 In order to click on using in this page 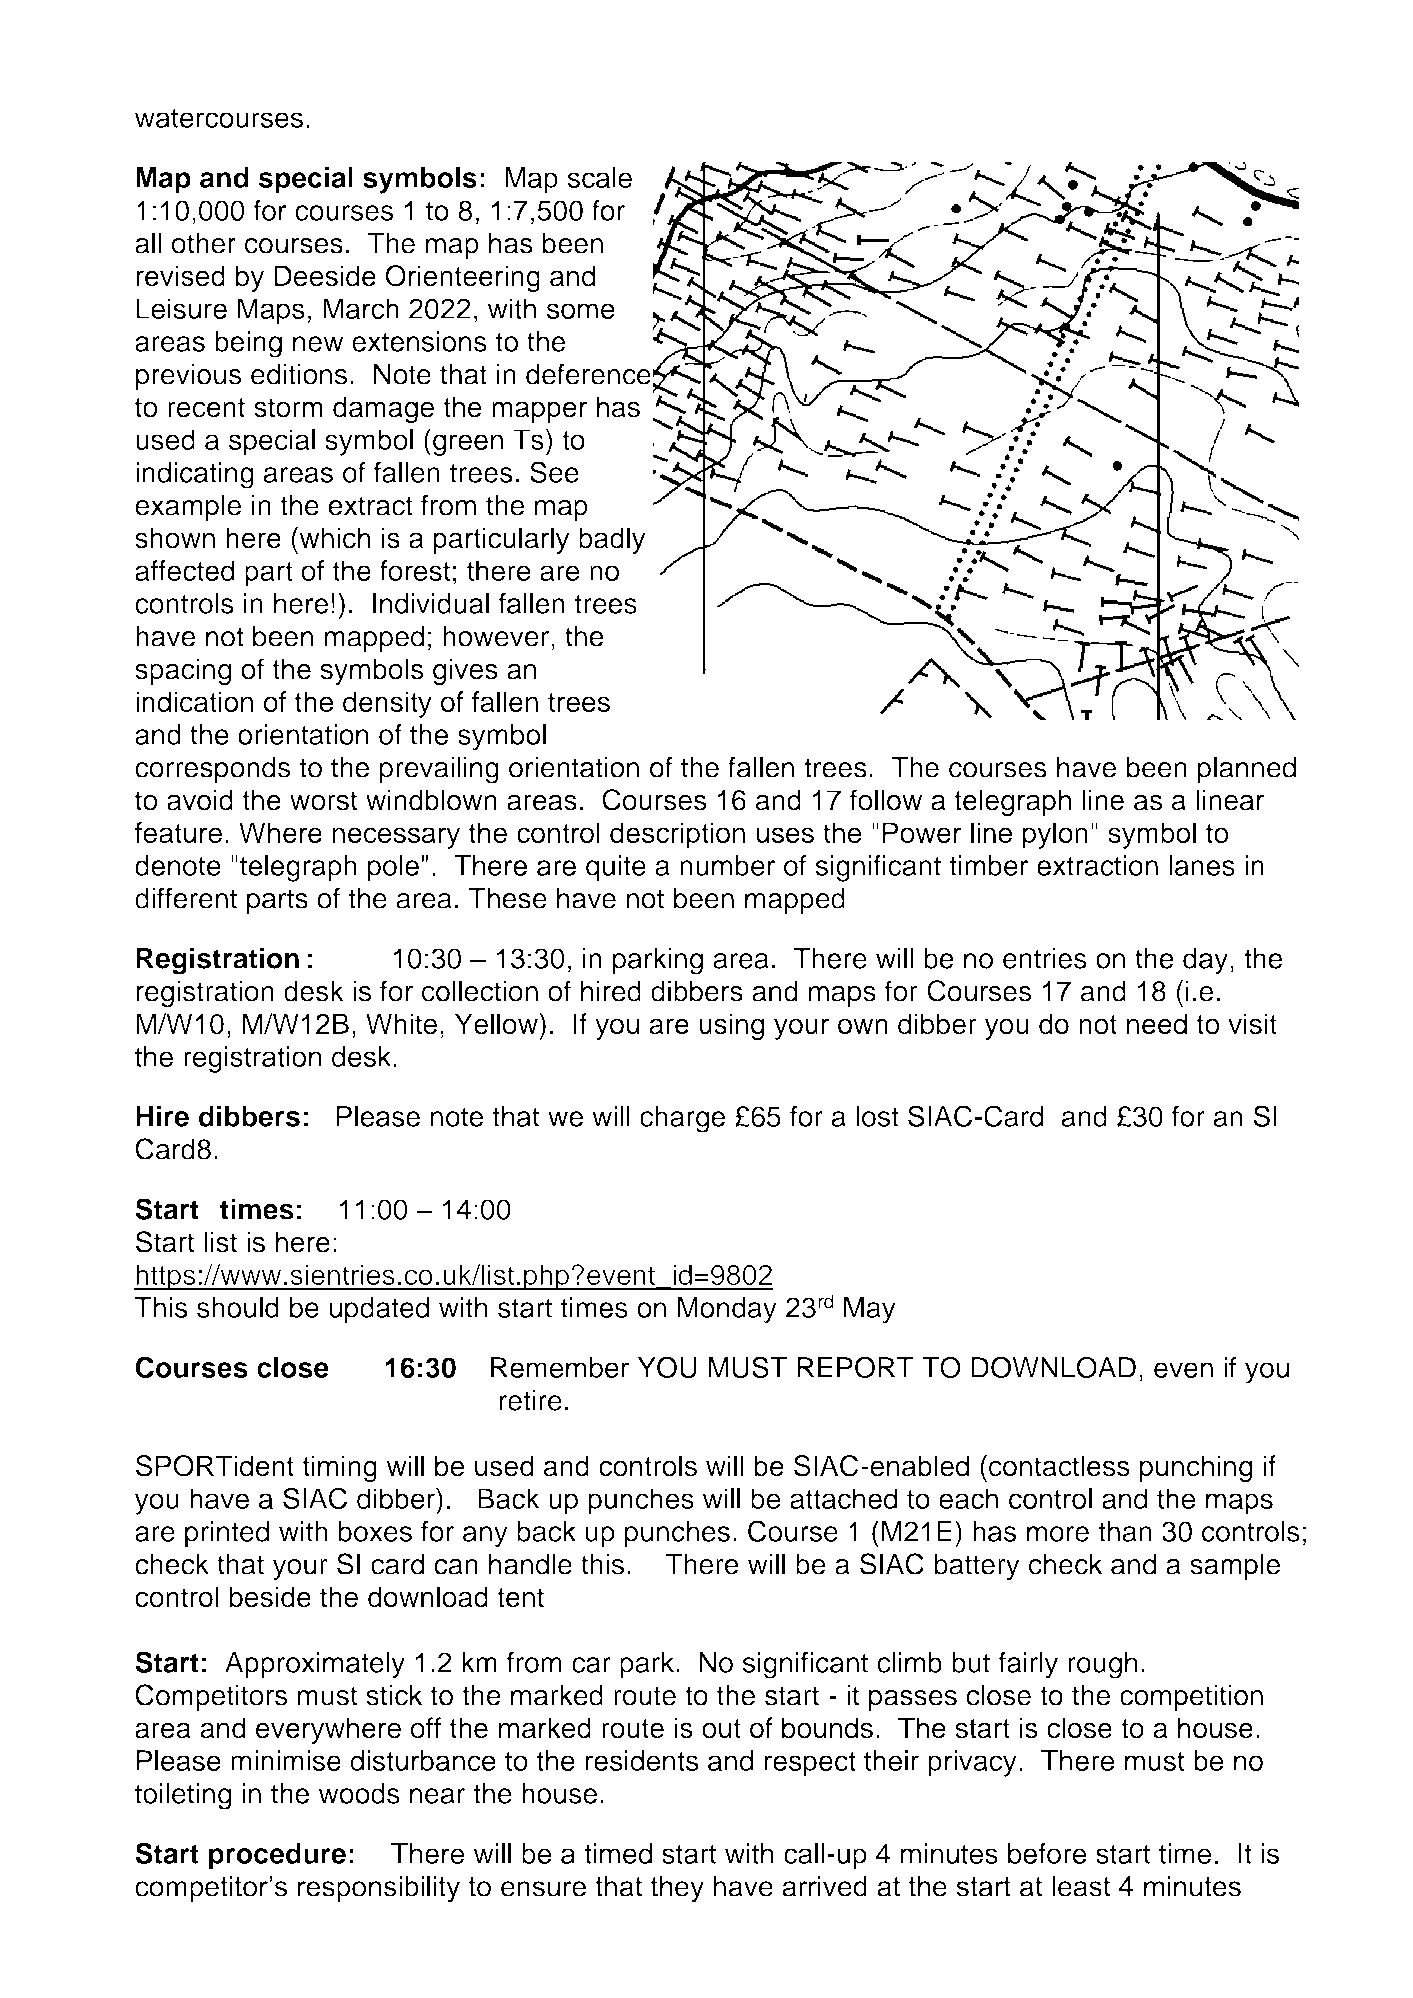, I will do `click(731, 1026)`.
